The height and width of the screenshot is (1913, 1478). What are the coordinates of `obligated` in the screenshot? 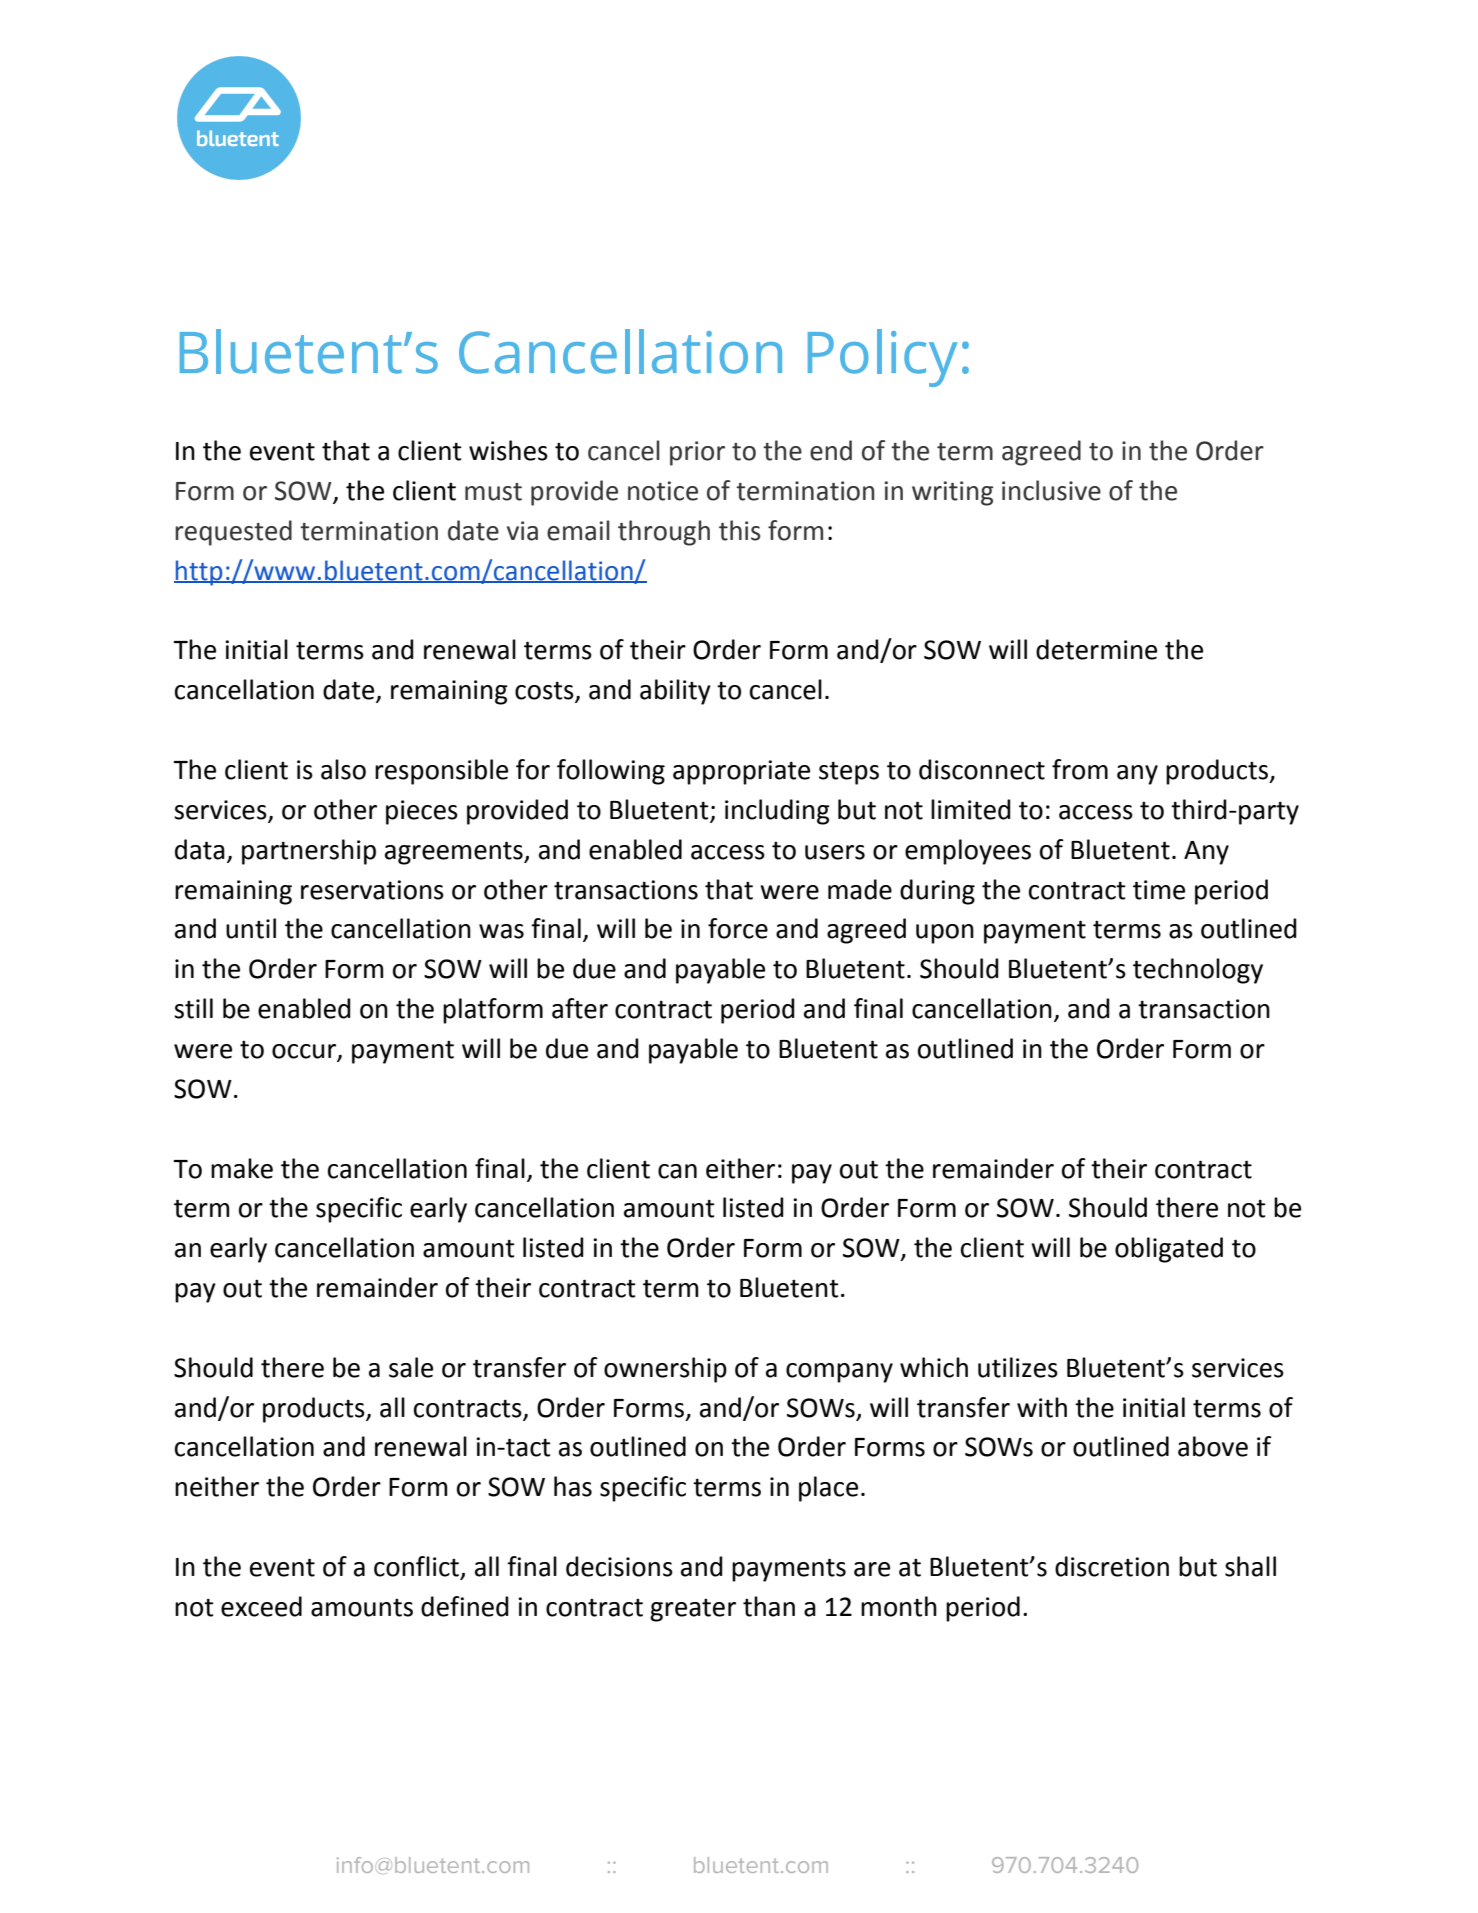 It's located at (1169, 1250).
